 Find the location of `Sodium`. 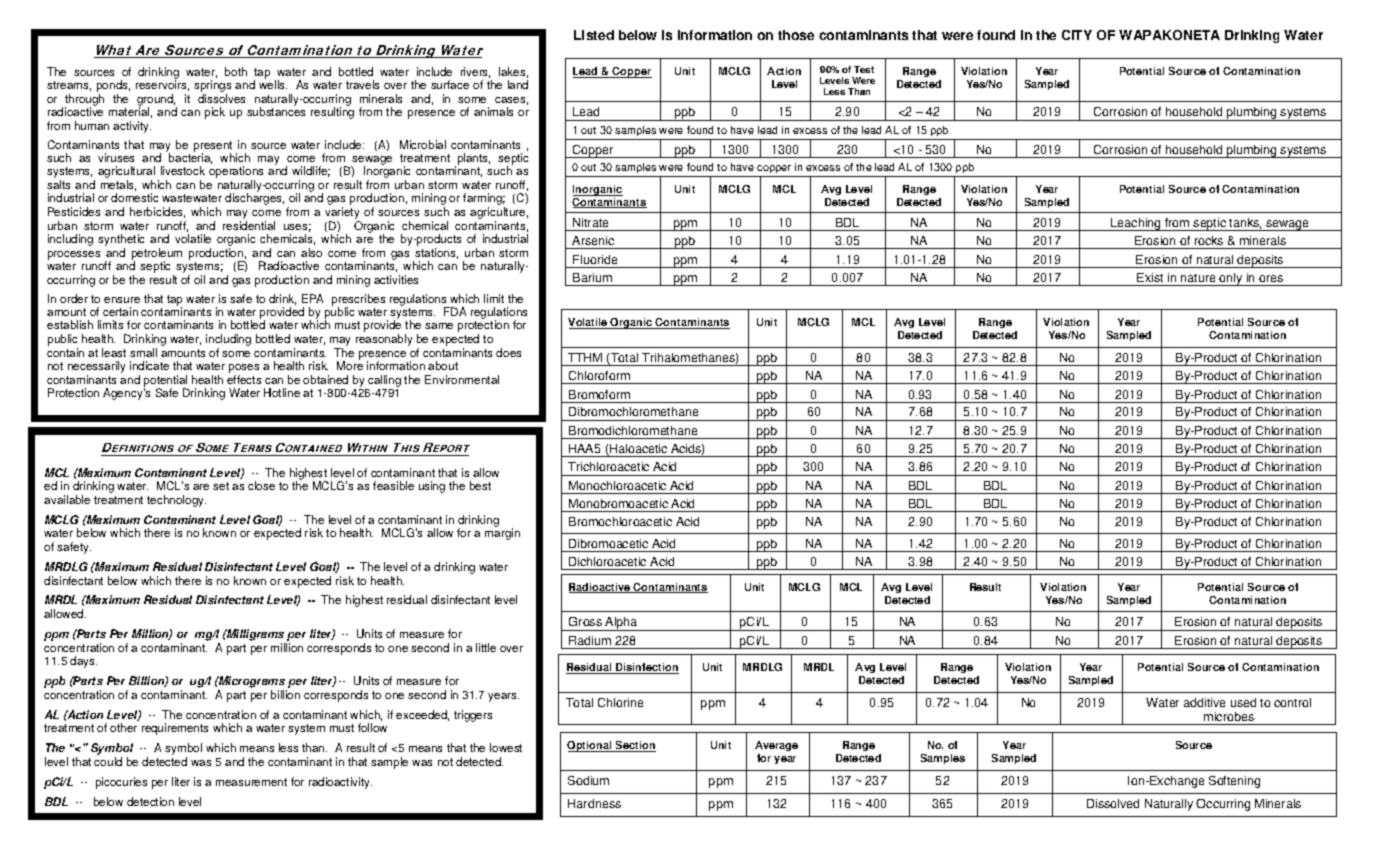

Sodium is located at coordinates (588, 780).
